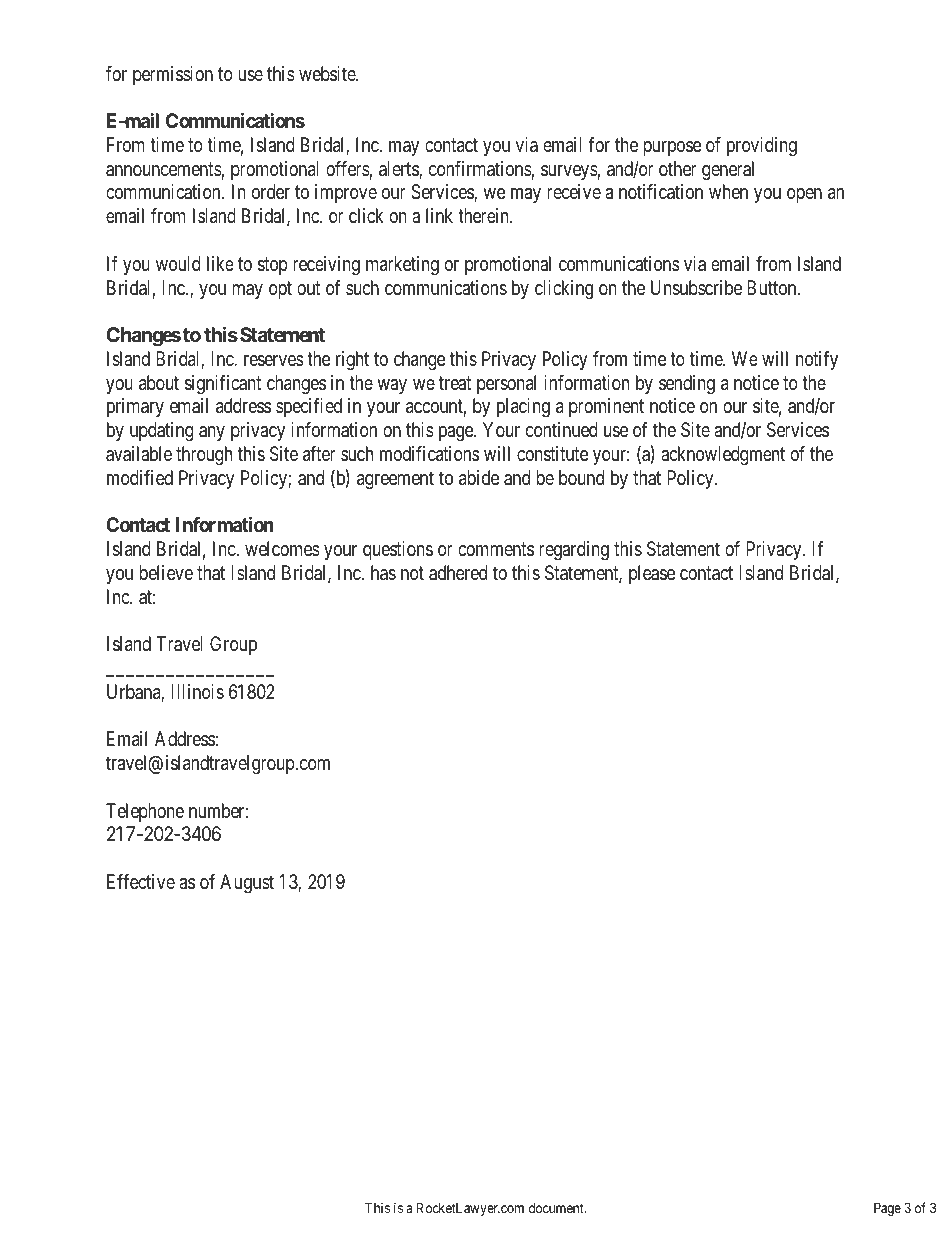 The height and width of the document is (1233, 952). What do you see at coordinates (145, 812) in the document?
I see `Telephone` at bounding box center [145, 812].
